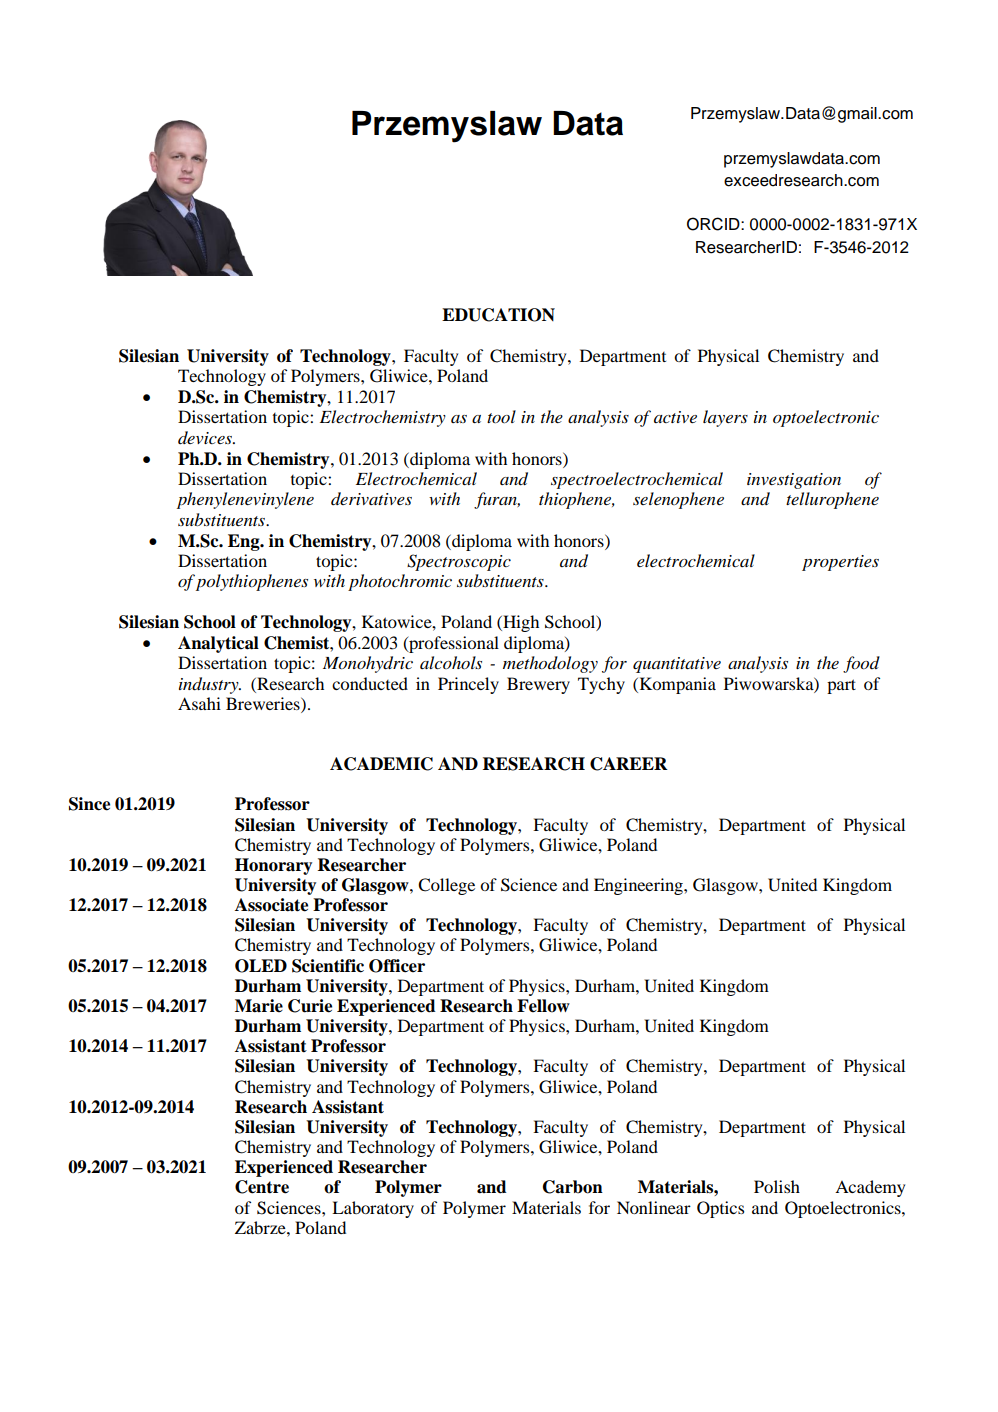 This screenshot has height=1412, width=998. Describe the element at coordinates (573, 1187) in the screenshot. I see `Carbon` at that location.
